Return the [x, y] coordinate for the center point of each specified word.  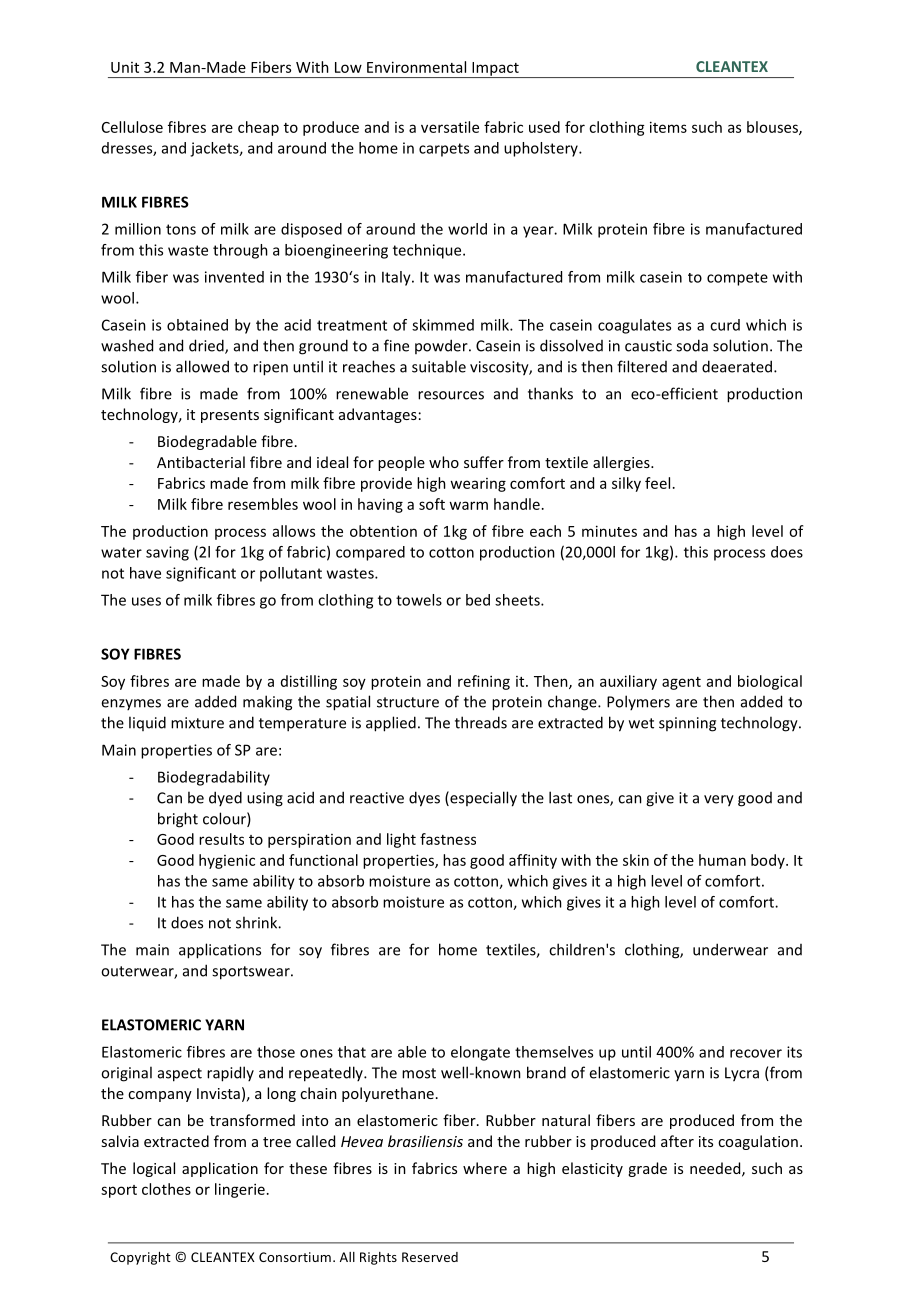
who [444, 462]
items [668, 127]
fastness [448, 839]
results [221, 839]
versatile [450, 127]
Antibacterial [201, 462]
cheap [258, 128]
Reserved [430, 1257]
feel [657, 483]
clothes [166, 1189]
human [722, 860]
